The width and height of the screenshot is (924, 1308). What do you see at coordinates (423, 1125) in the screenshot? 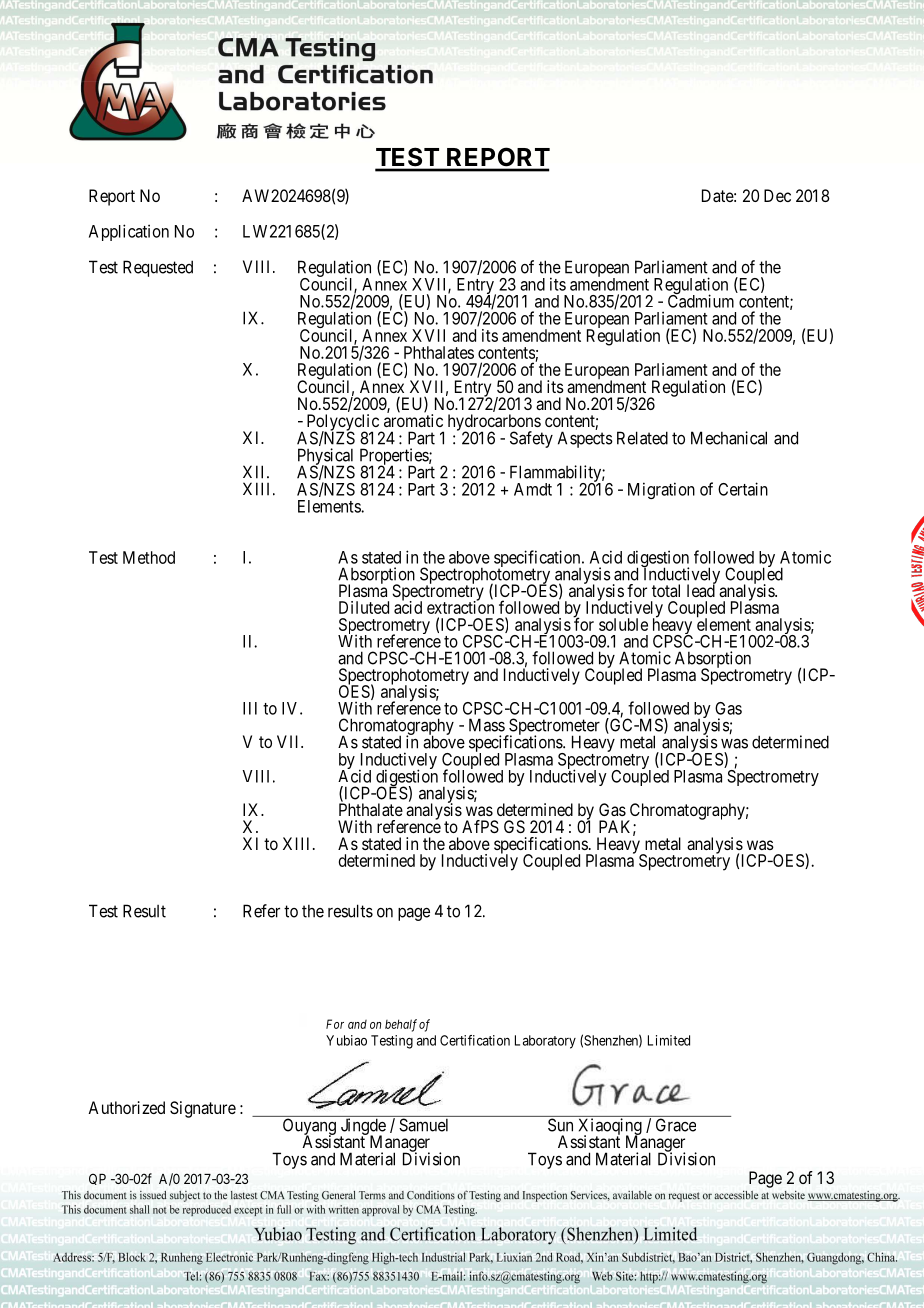
I see `Samuel` at bounding box center [423, 1125].
